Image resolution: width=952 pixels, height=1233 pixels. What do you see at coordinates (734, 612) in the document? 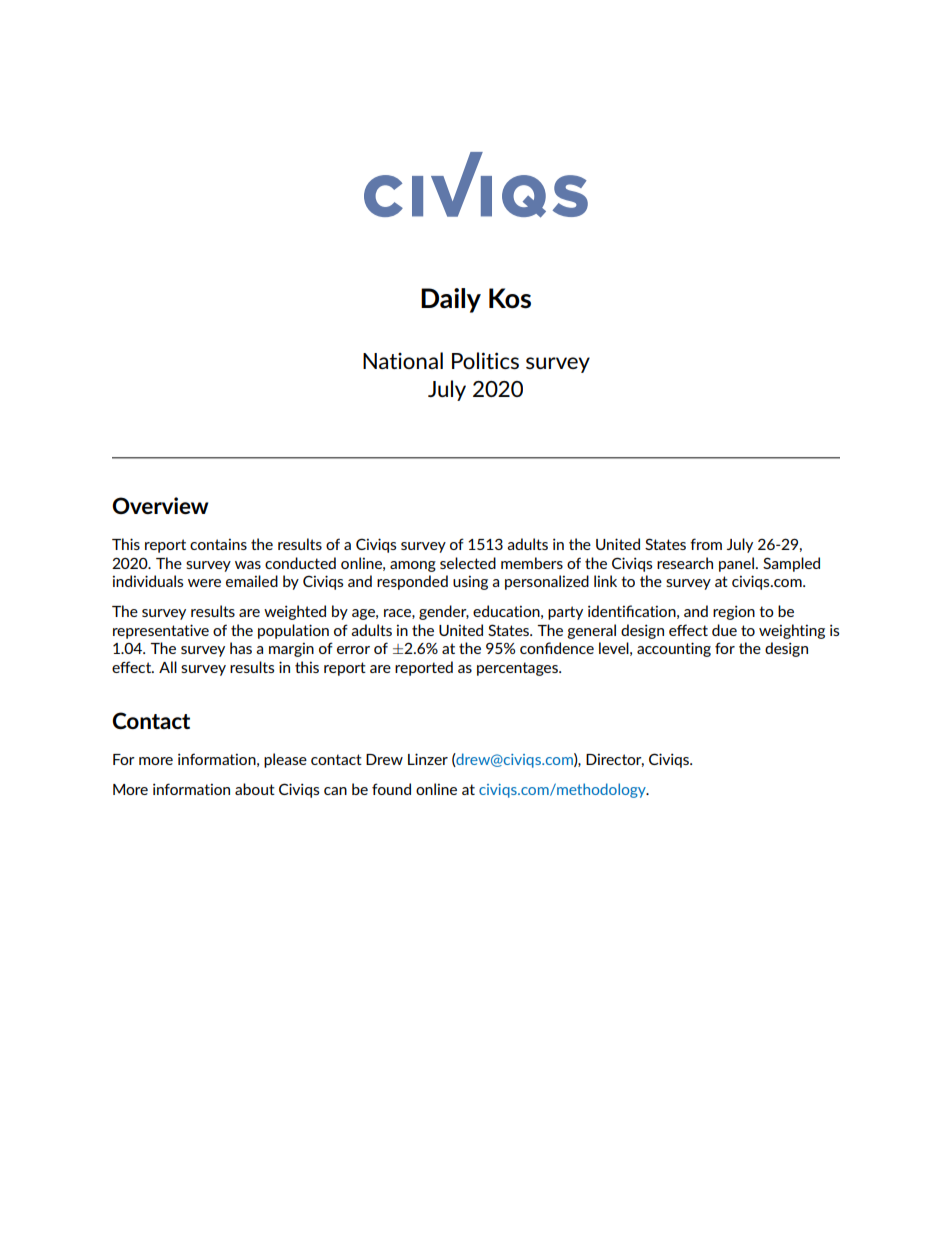
I see `region` at bounding box center [734, 612].
